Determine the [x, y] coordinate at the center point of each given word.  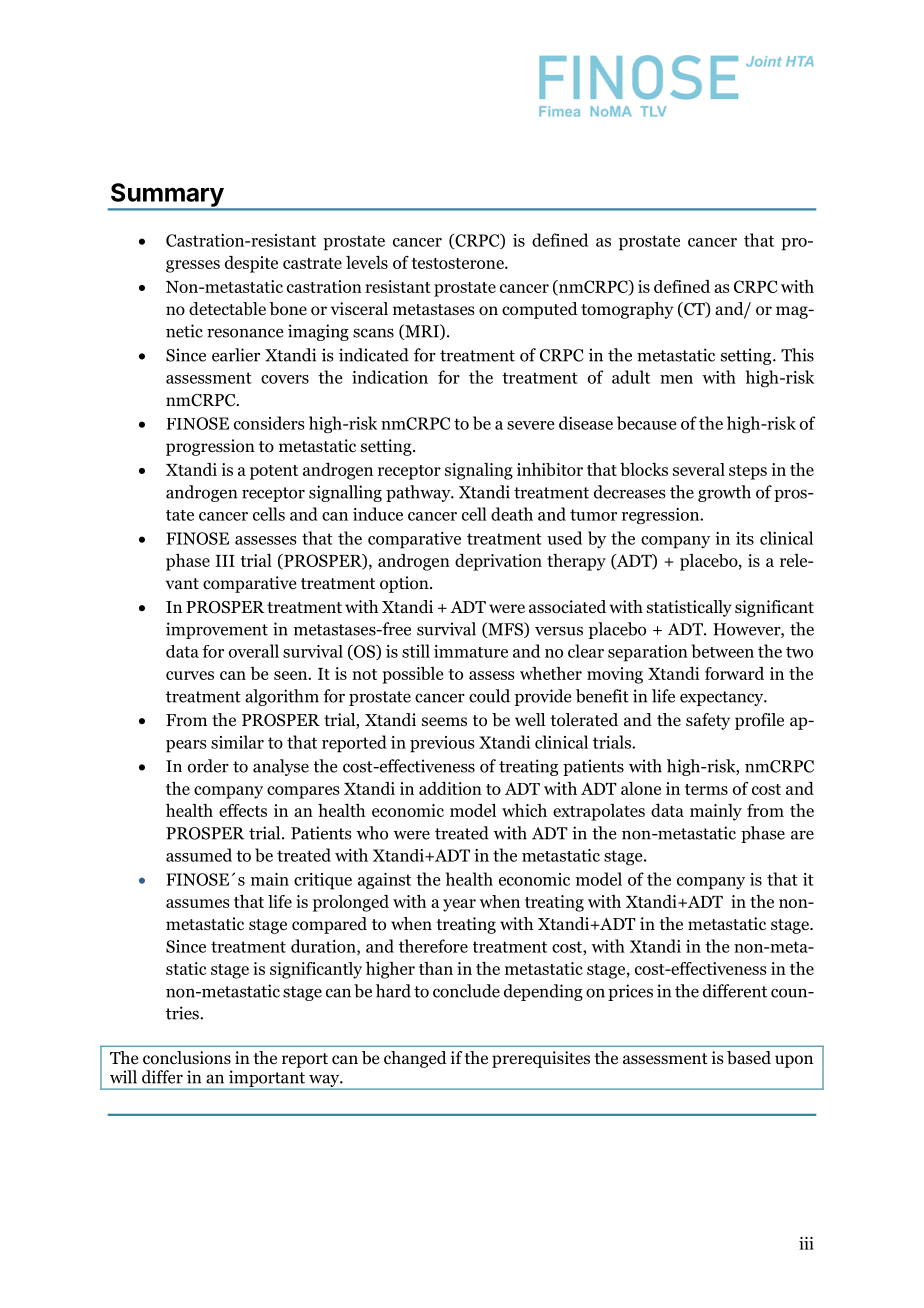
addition [450, 788]
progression [210, 447]
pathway [419, 493]
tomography [627, 310]
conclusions [187, 1058]
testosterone [459, 263]
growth [724, 493]
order [208, 766]
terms [706, 789]
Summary [166, 196]
